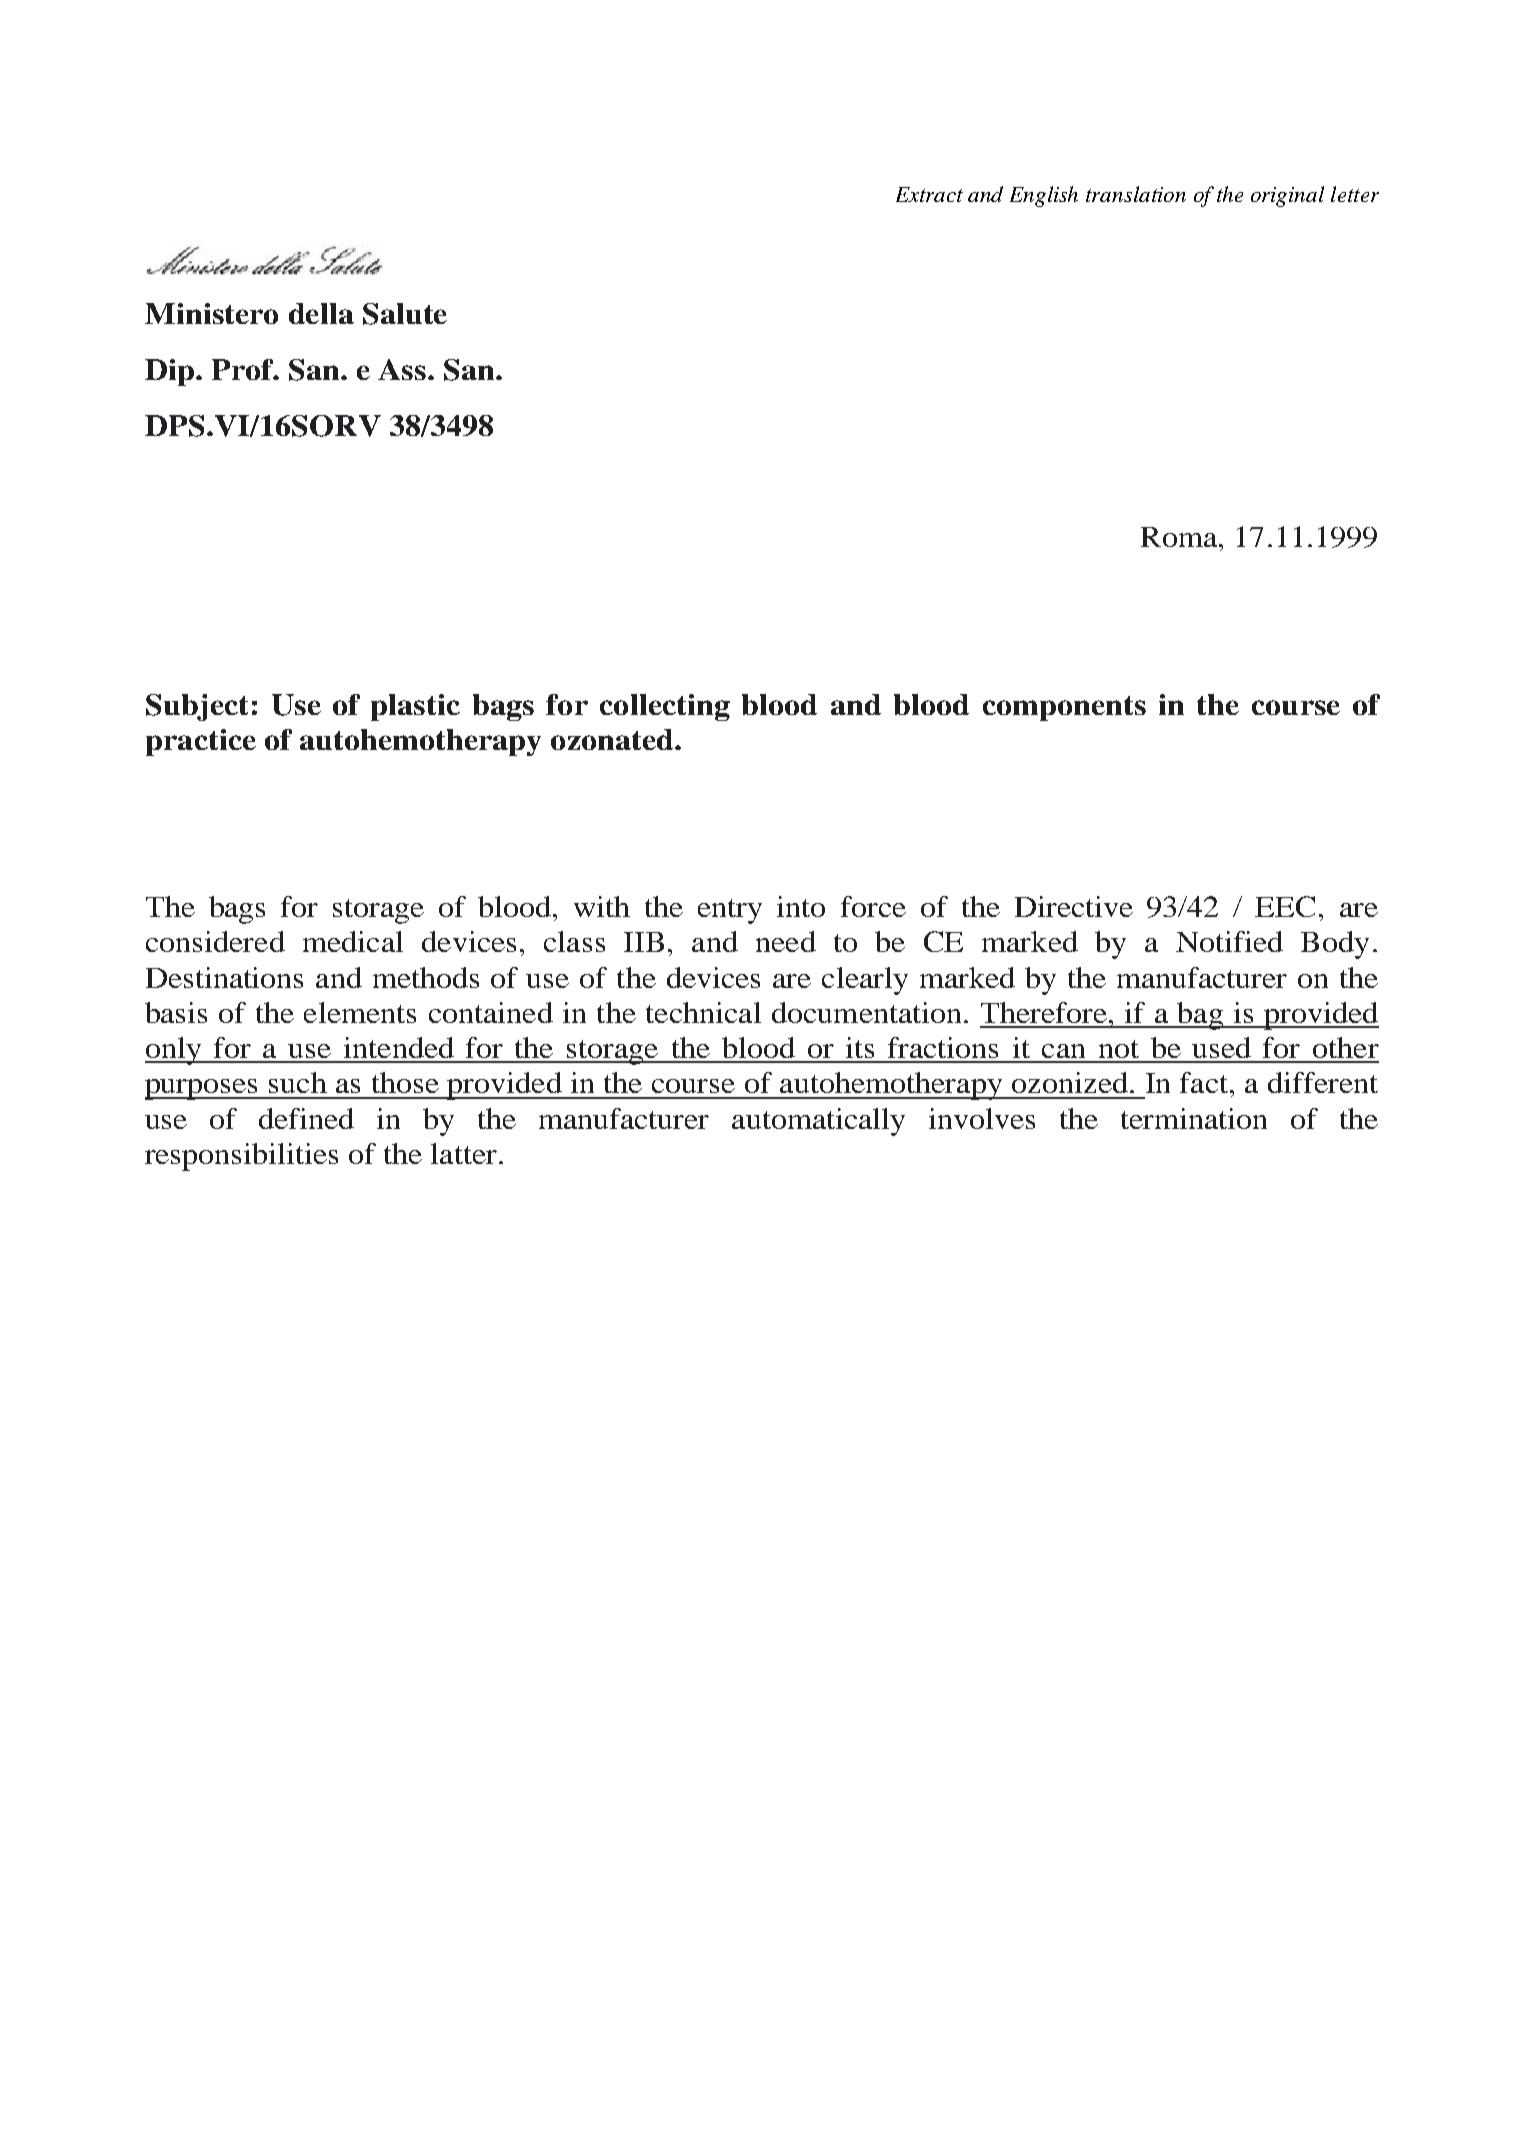  Describe the element at coordinates (171, 372) in the document. I see `Dip` at that location.
